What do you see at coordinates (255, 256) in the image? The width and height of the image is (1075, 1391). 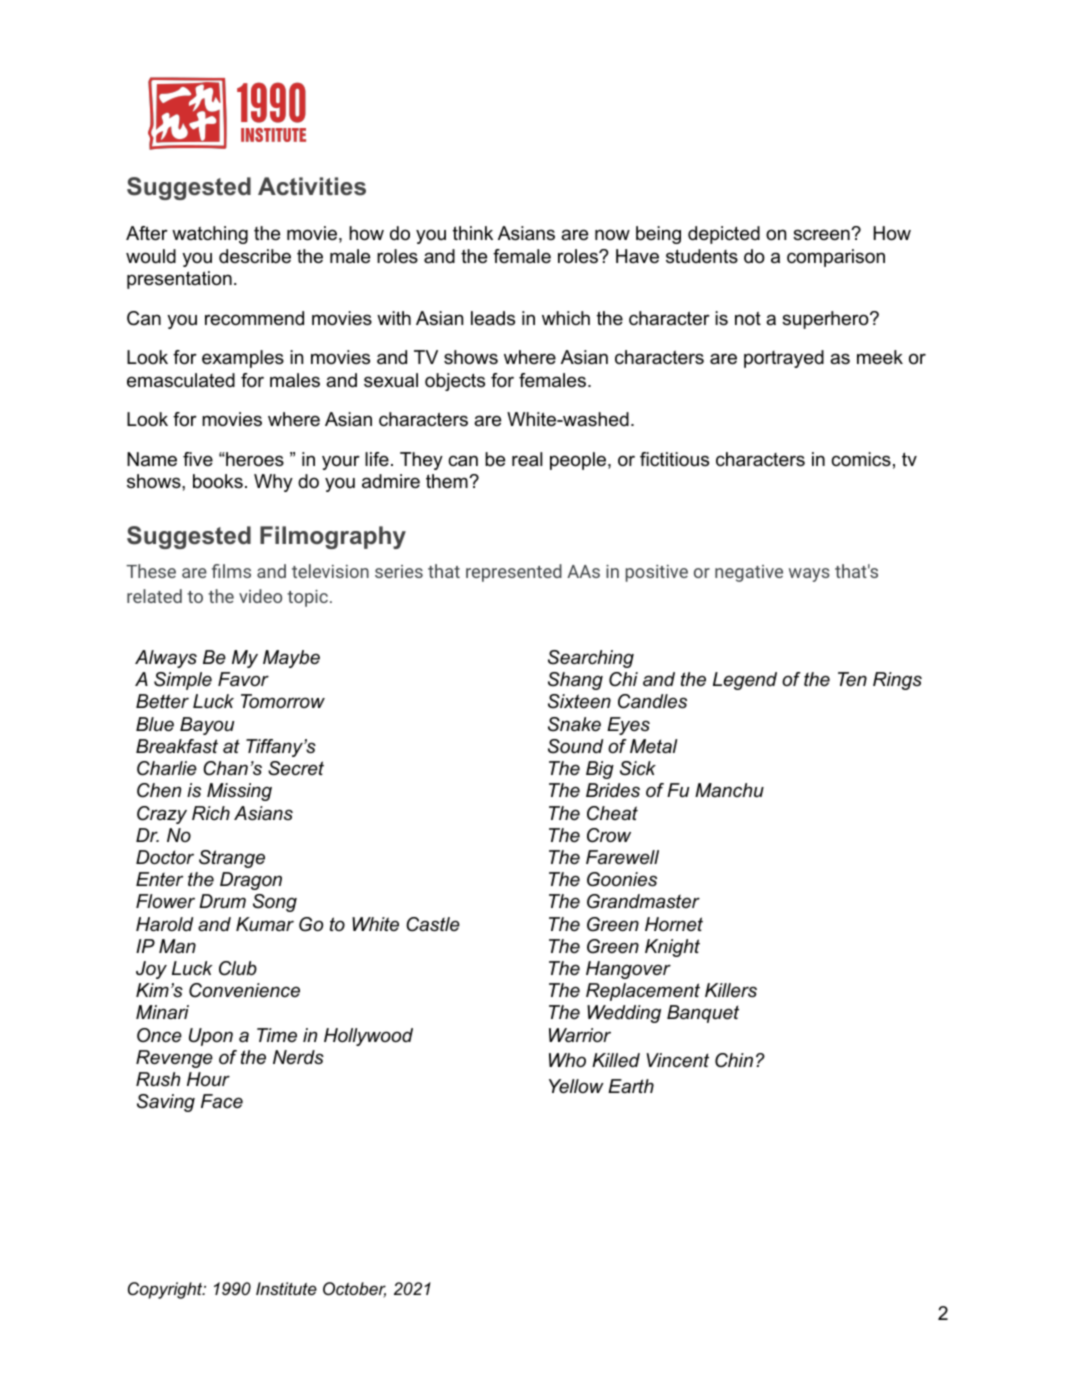 I see `describe` at bounding box center [255, 256].
